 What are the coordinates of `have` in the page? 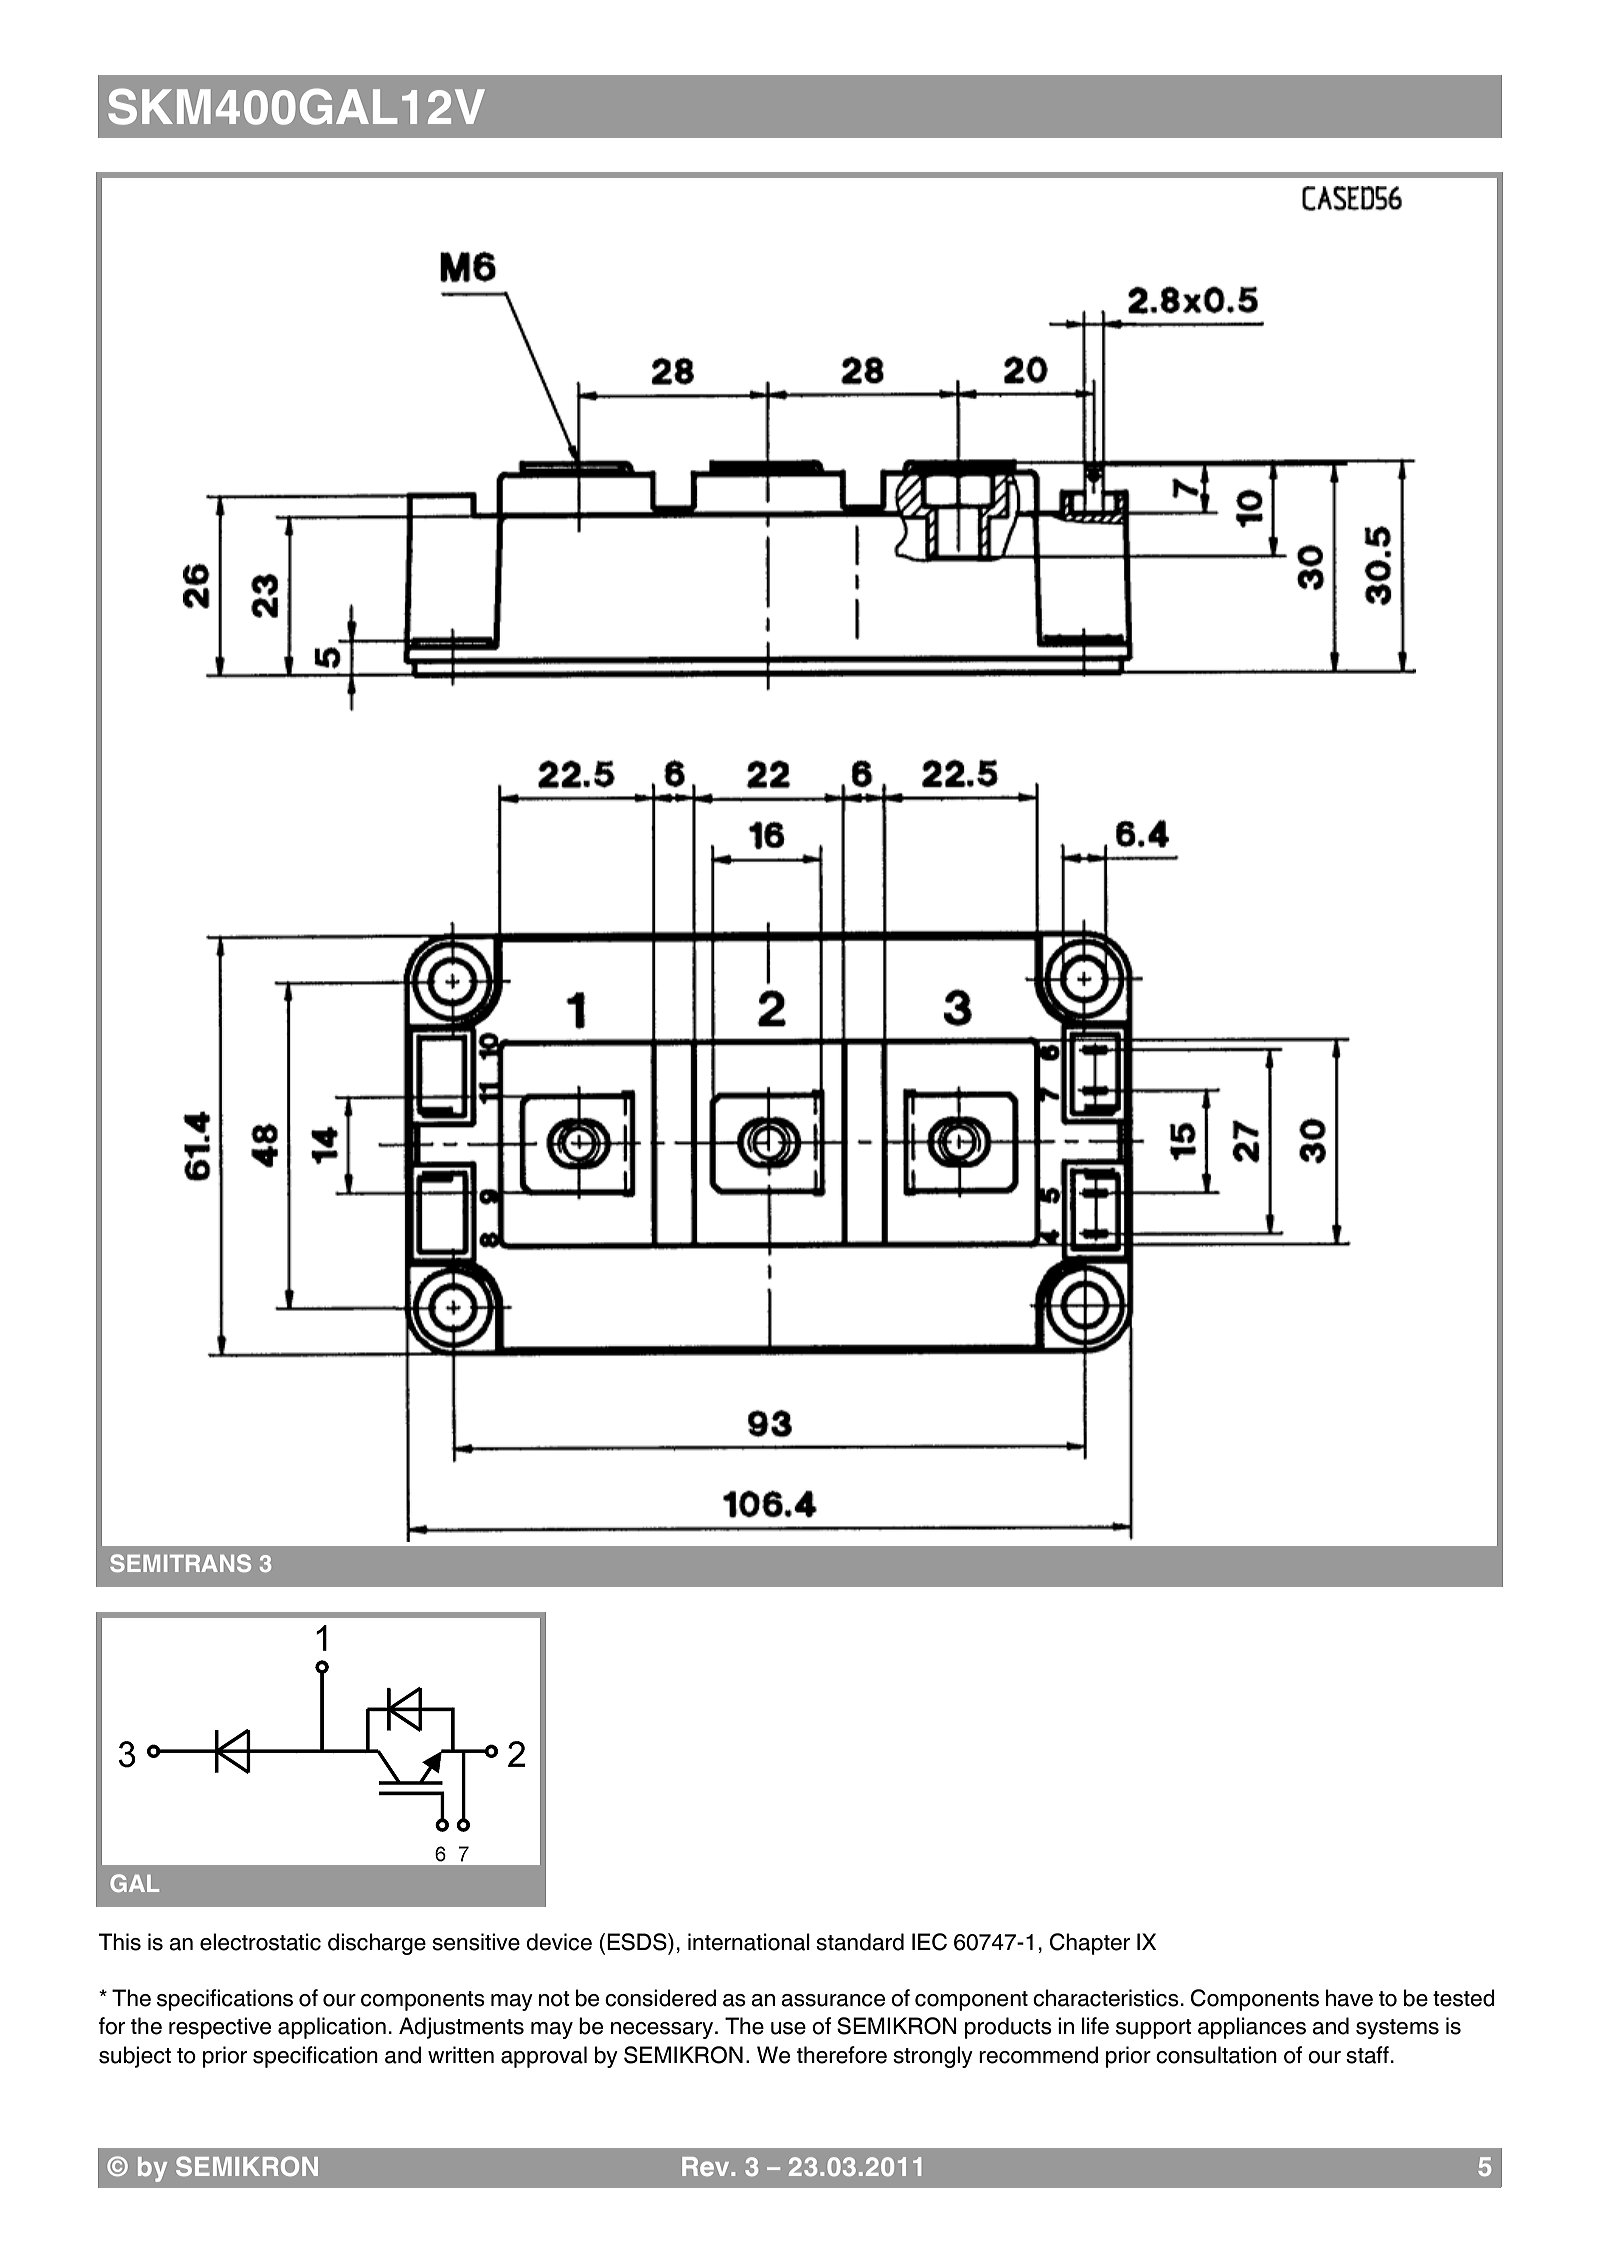 It's located at (1349, 1998).
